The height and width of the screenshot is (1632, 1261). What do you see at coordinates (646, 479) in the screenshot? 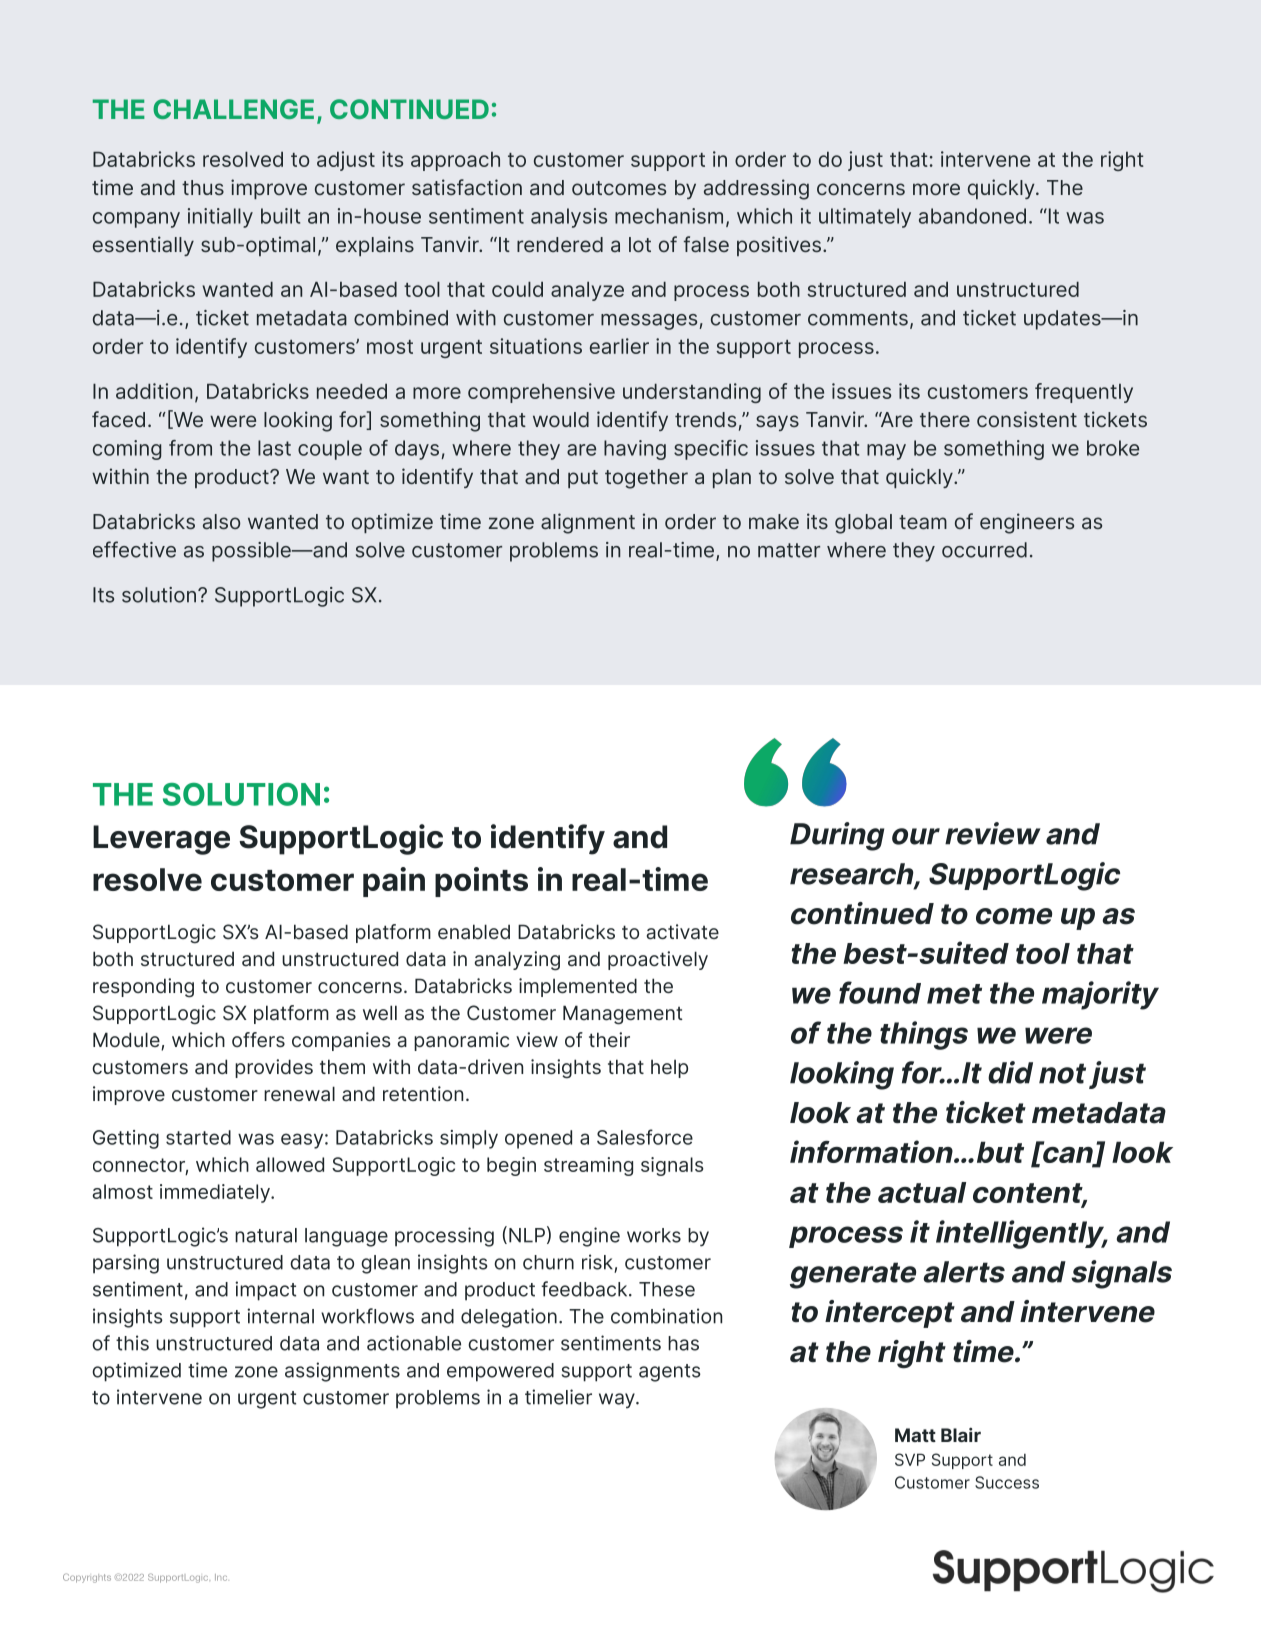
I see `together` at bounding box center [646, 479].
